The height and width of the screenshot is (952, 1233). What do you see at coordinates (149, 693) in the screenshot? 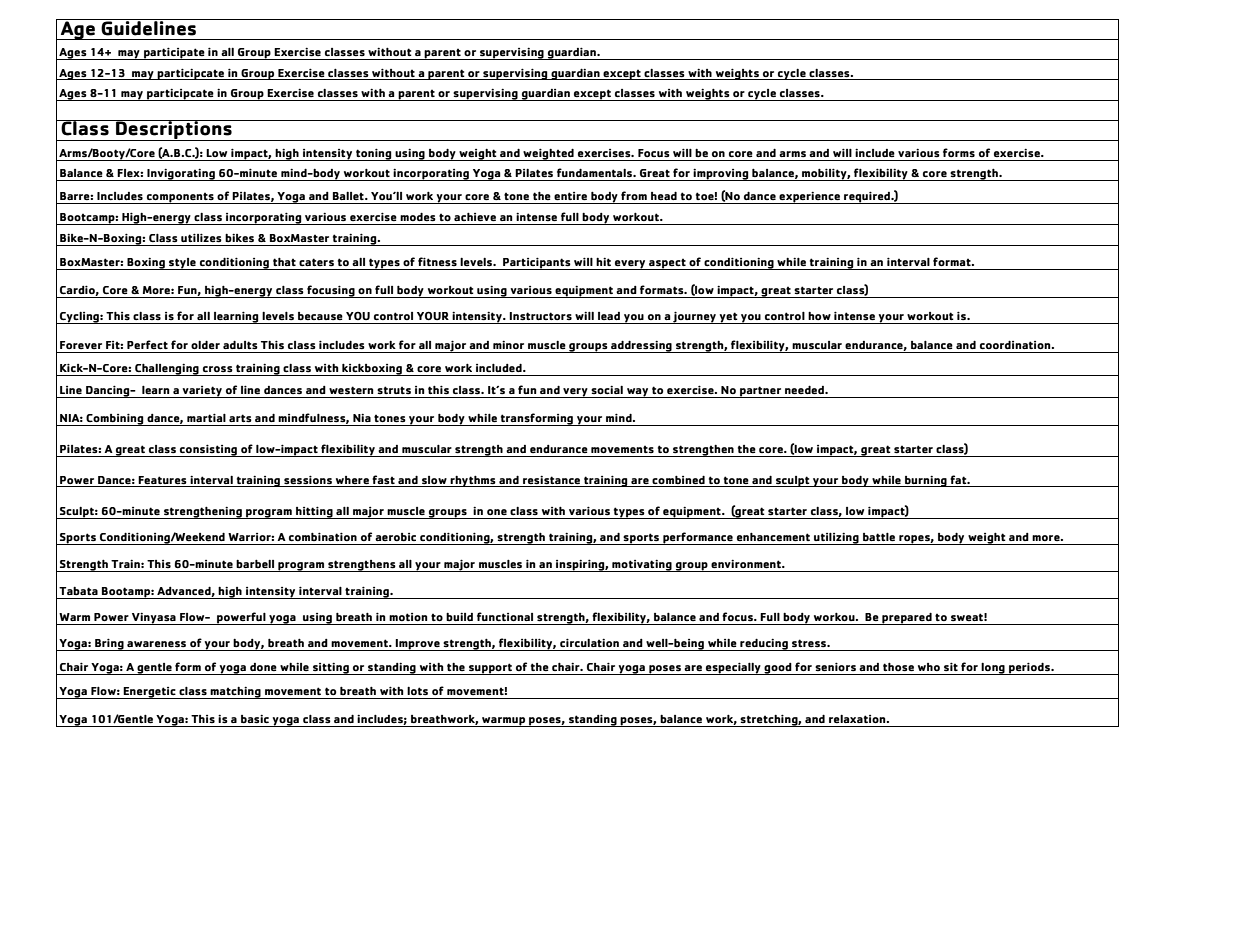
I see `Energetic` at bounding box center [149, 693].
